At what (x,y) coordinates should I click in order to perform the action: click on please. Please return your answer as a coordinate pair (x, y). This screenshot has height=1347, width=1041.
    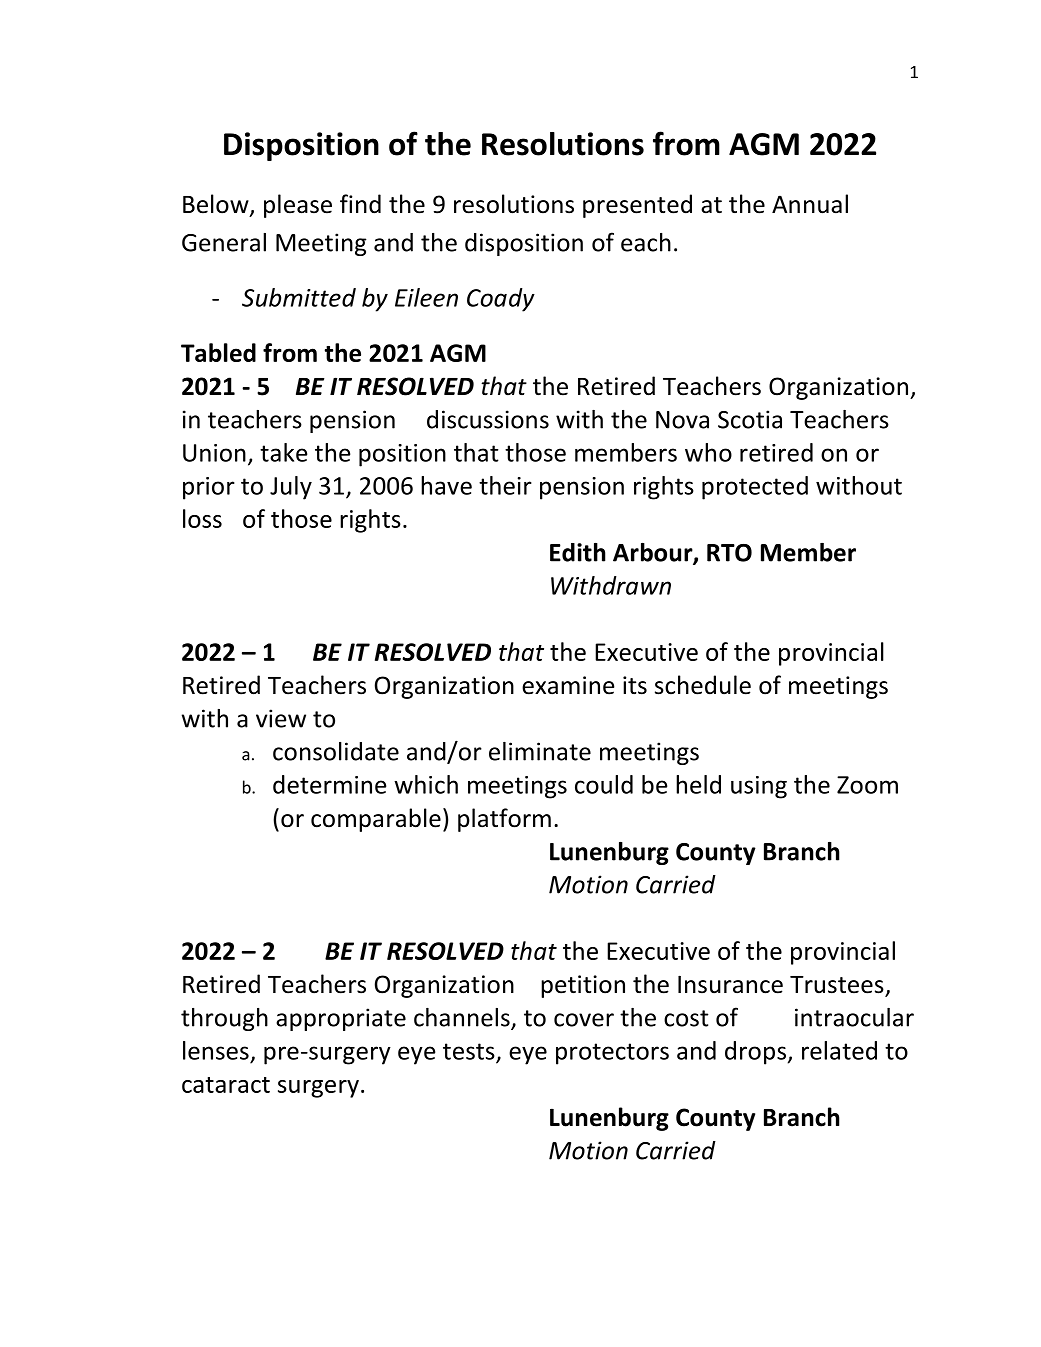
    Looking at the image, I should click on (298, 206).
